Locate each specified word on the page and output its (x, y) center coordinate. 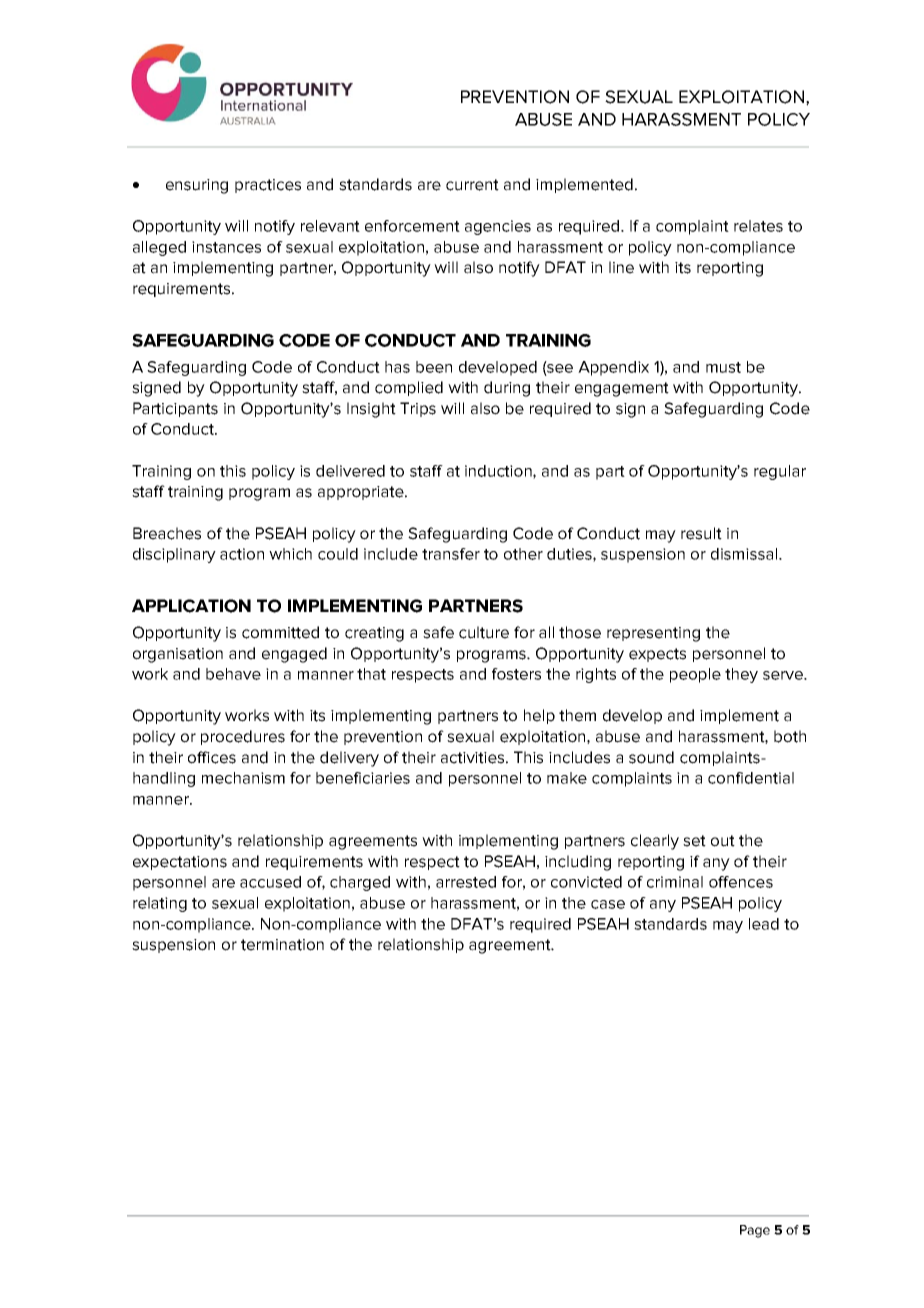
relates (758, 226)
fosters (516, 674)
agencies (498, 227)
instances (226, 247)
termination (282, 945)
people (695, 675)
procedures (243, 737)
